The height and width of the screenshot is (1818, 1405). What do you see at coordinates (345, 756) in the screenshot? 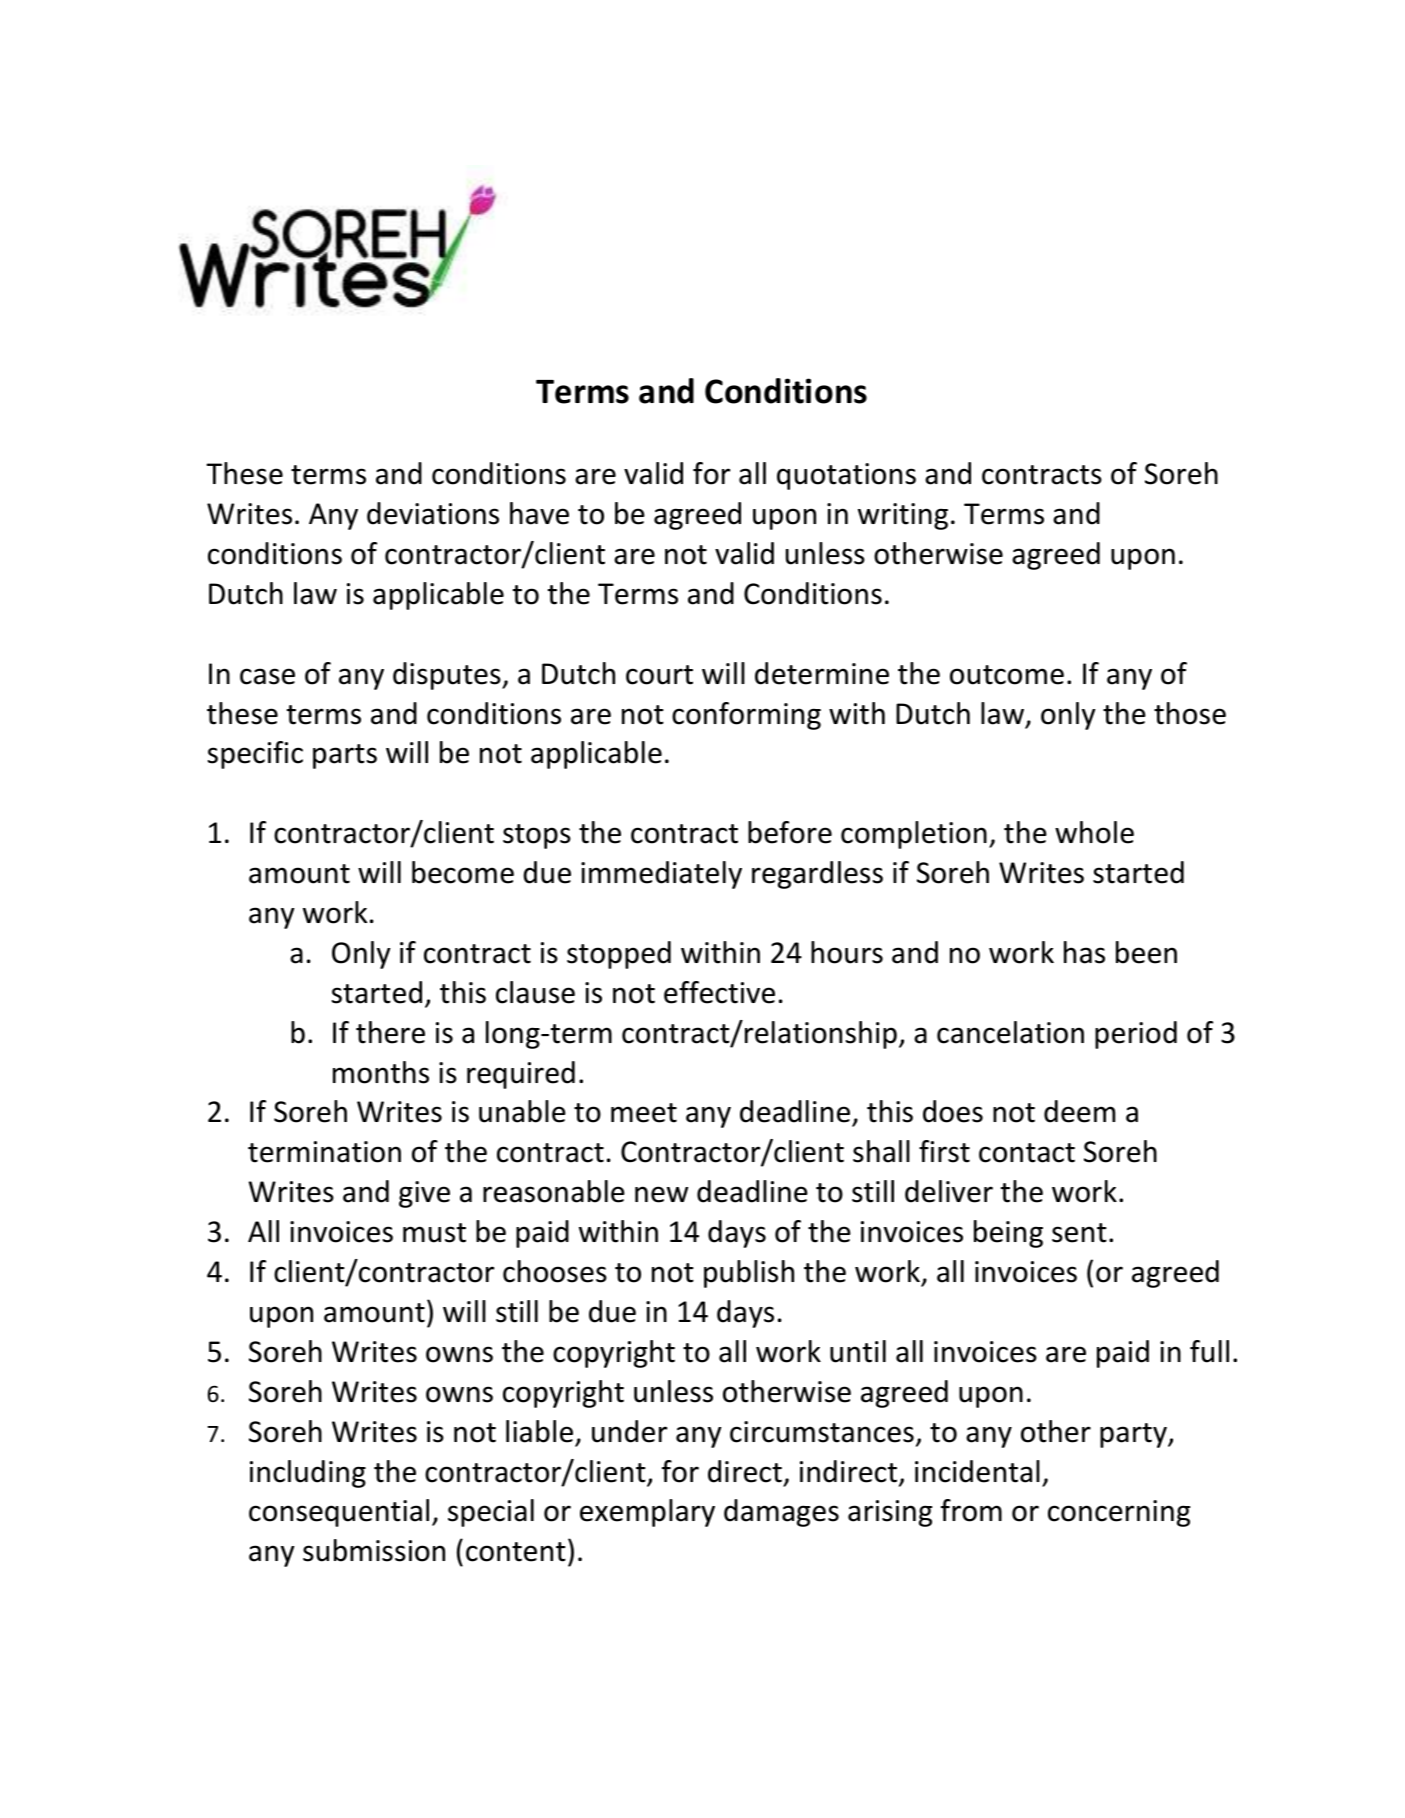
I see `parts` at bounding box center [345, 756].
